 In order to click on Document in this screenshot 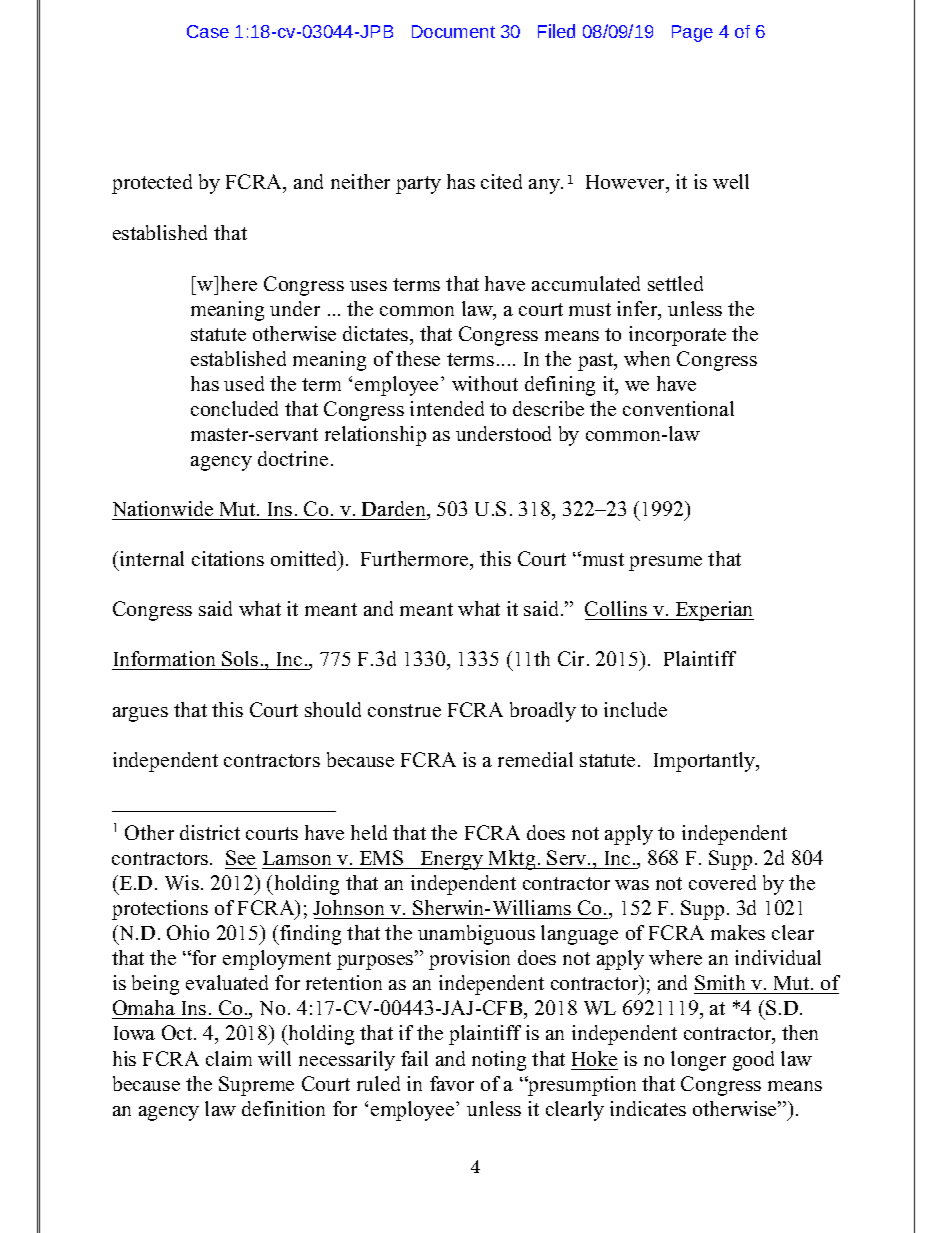, I will do `click(453, 31)`.
